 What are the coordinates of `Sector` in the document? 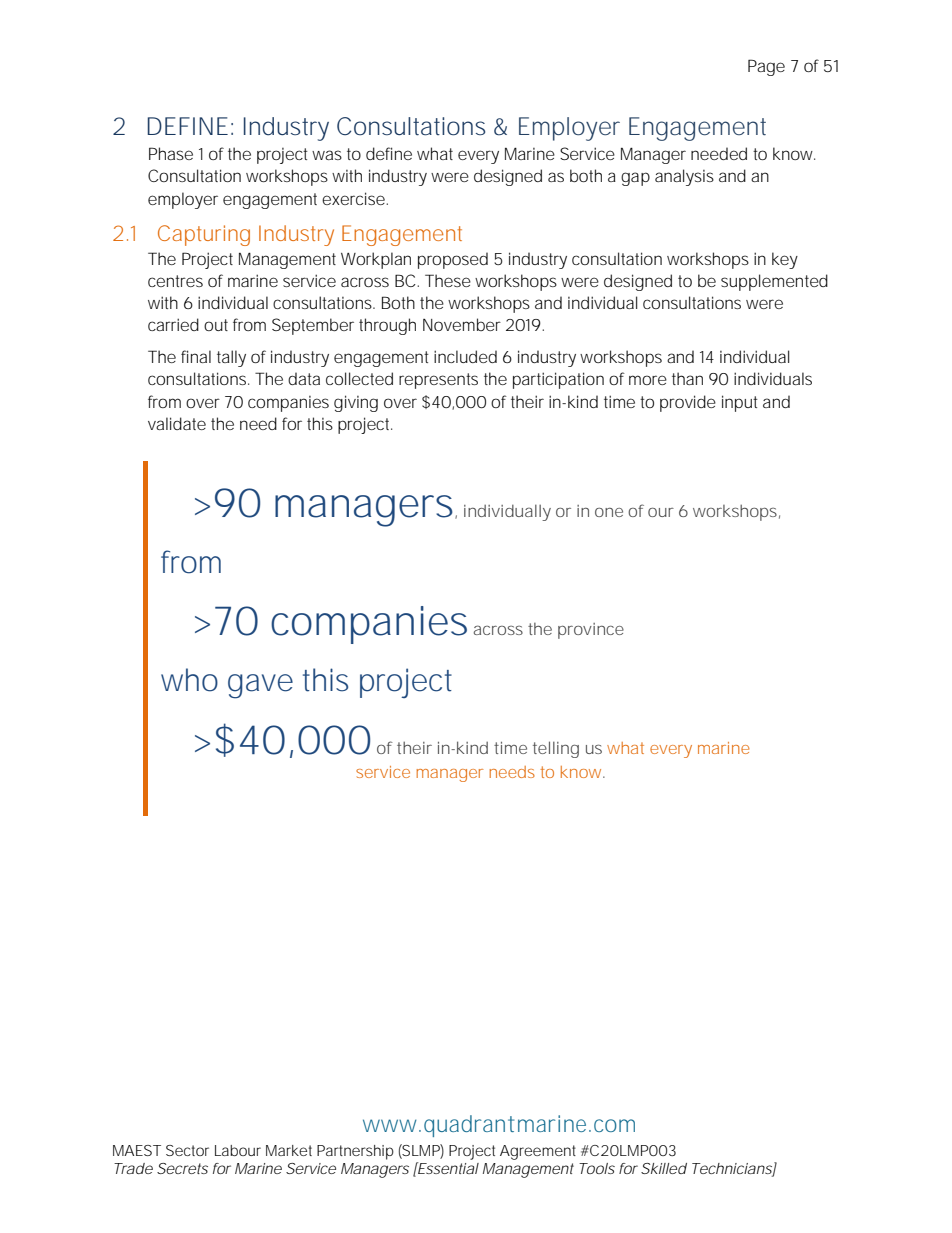 It's located at (187, 1150).
